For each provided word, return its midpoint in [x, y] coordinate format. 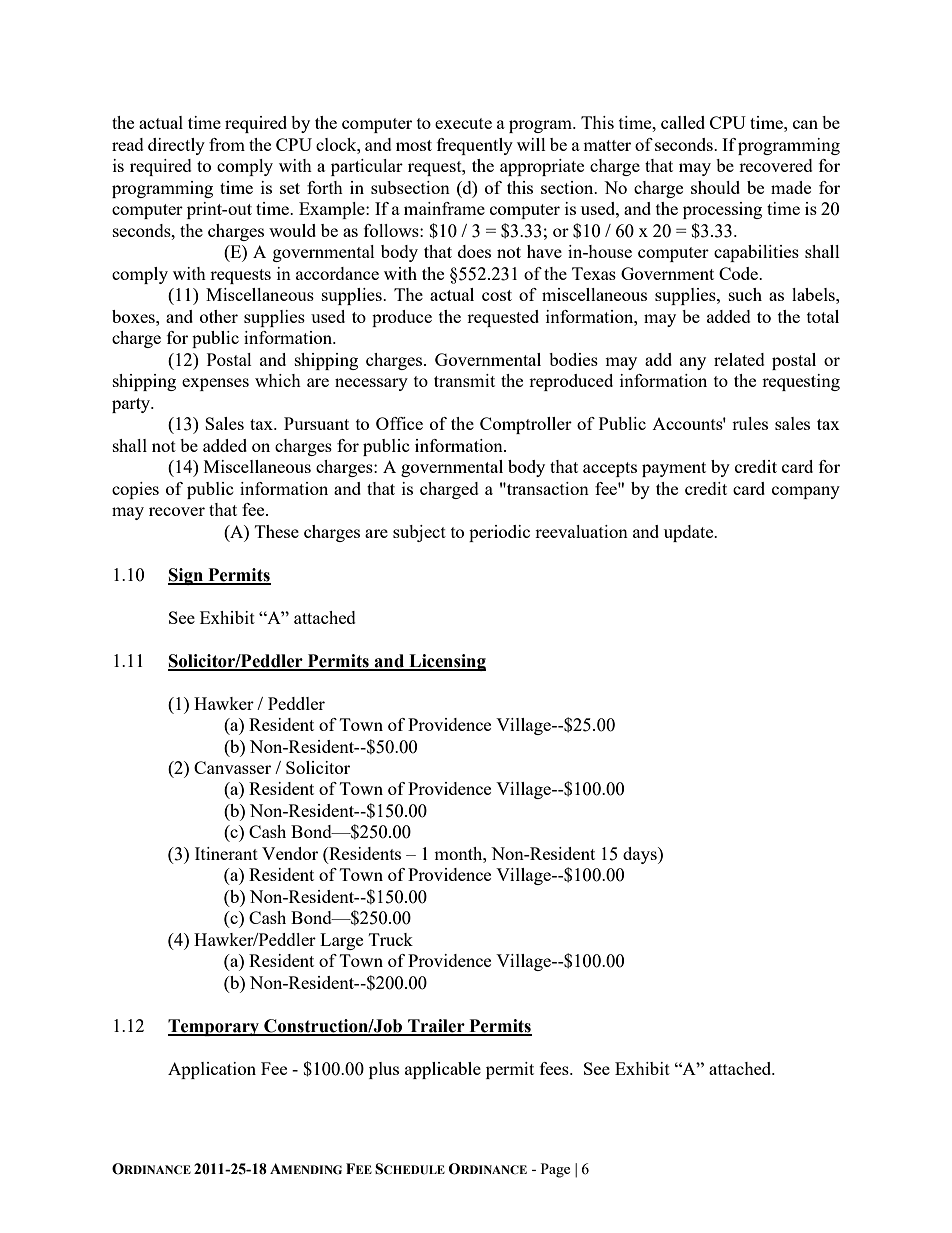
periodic [499, 533]
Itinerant [226, 853]
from [227, 144]
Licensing [446, 662]
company [806, 492]
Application [212, 1070]
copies [135, 490]
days [641, 855]
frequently [475, 146]
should [715, 187]
